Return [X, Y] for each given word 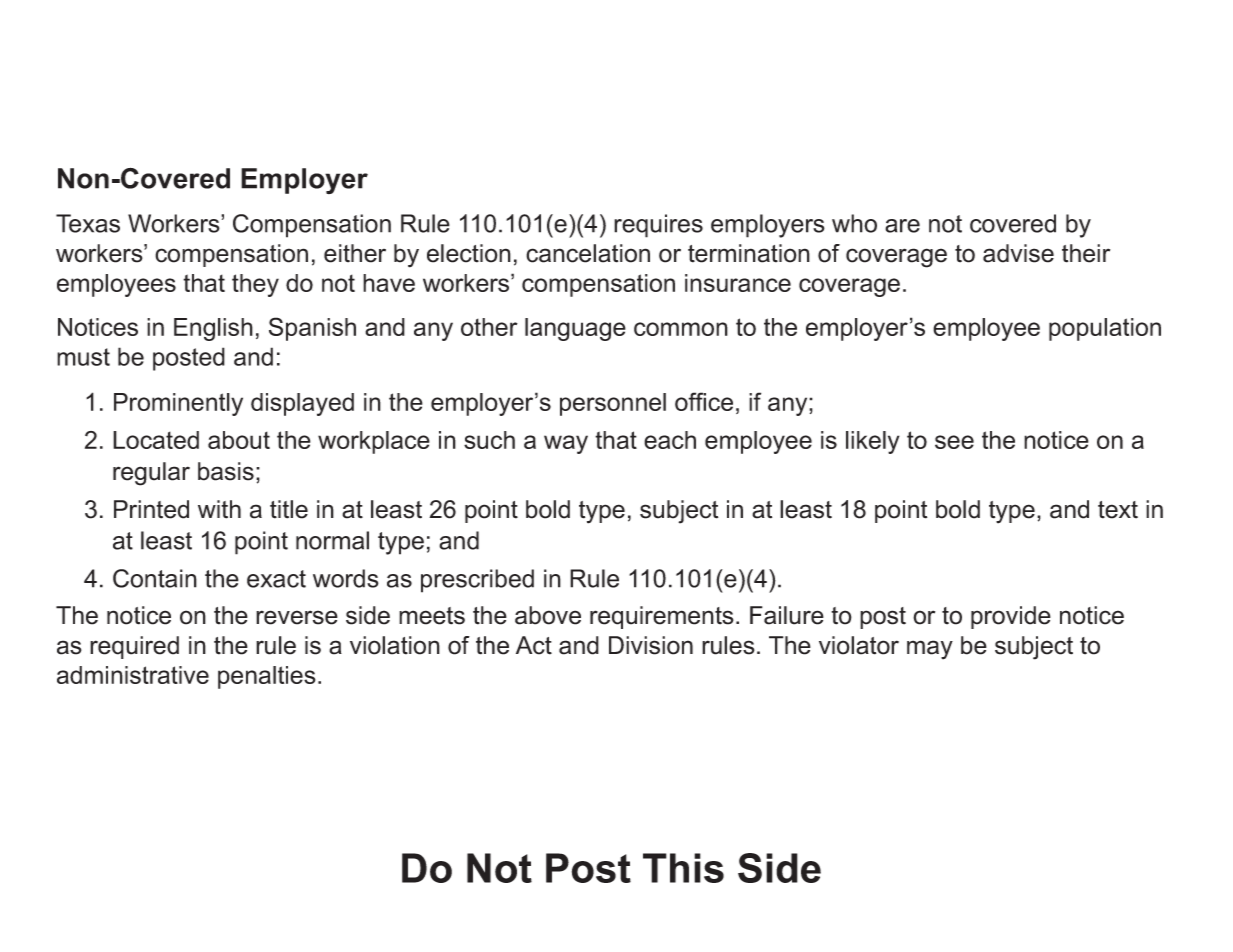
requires [658, 226]
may [930, 650]
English [213, 329]
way [566, 444]
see [954, 442]
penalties [267, 677]
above [548, 615]
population [1105, 329]
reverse [297, 617]
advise [1018, 253]
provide [1011, 617]
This [683, 868]
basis [226, 471]
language [575, 329]
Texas [88, 223]
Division [651, 645]
